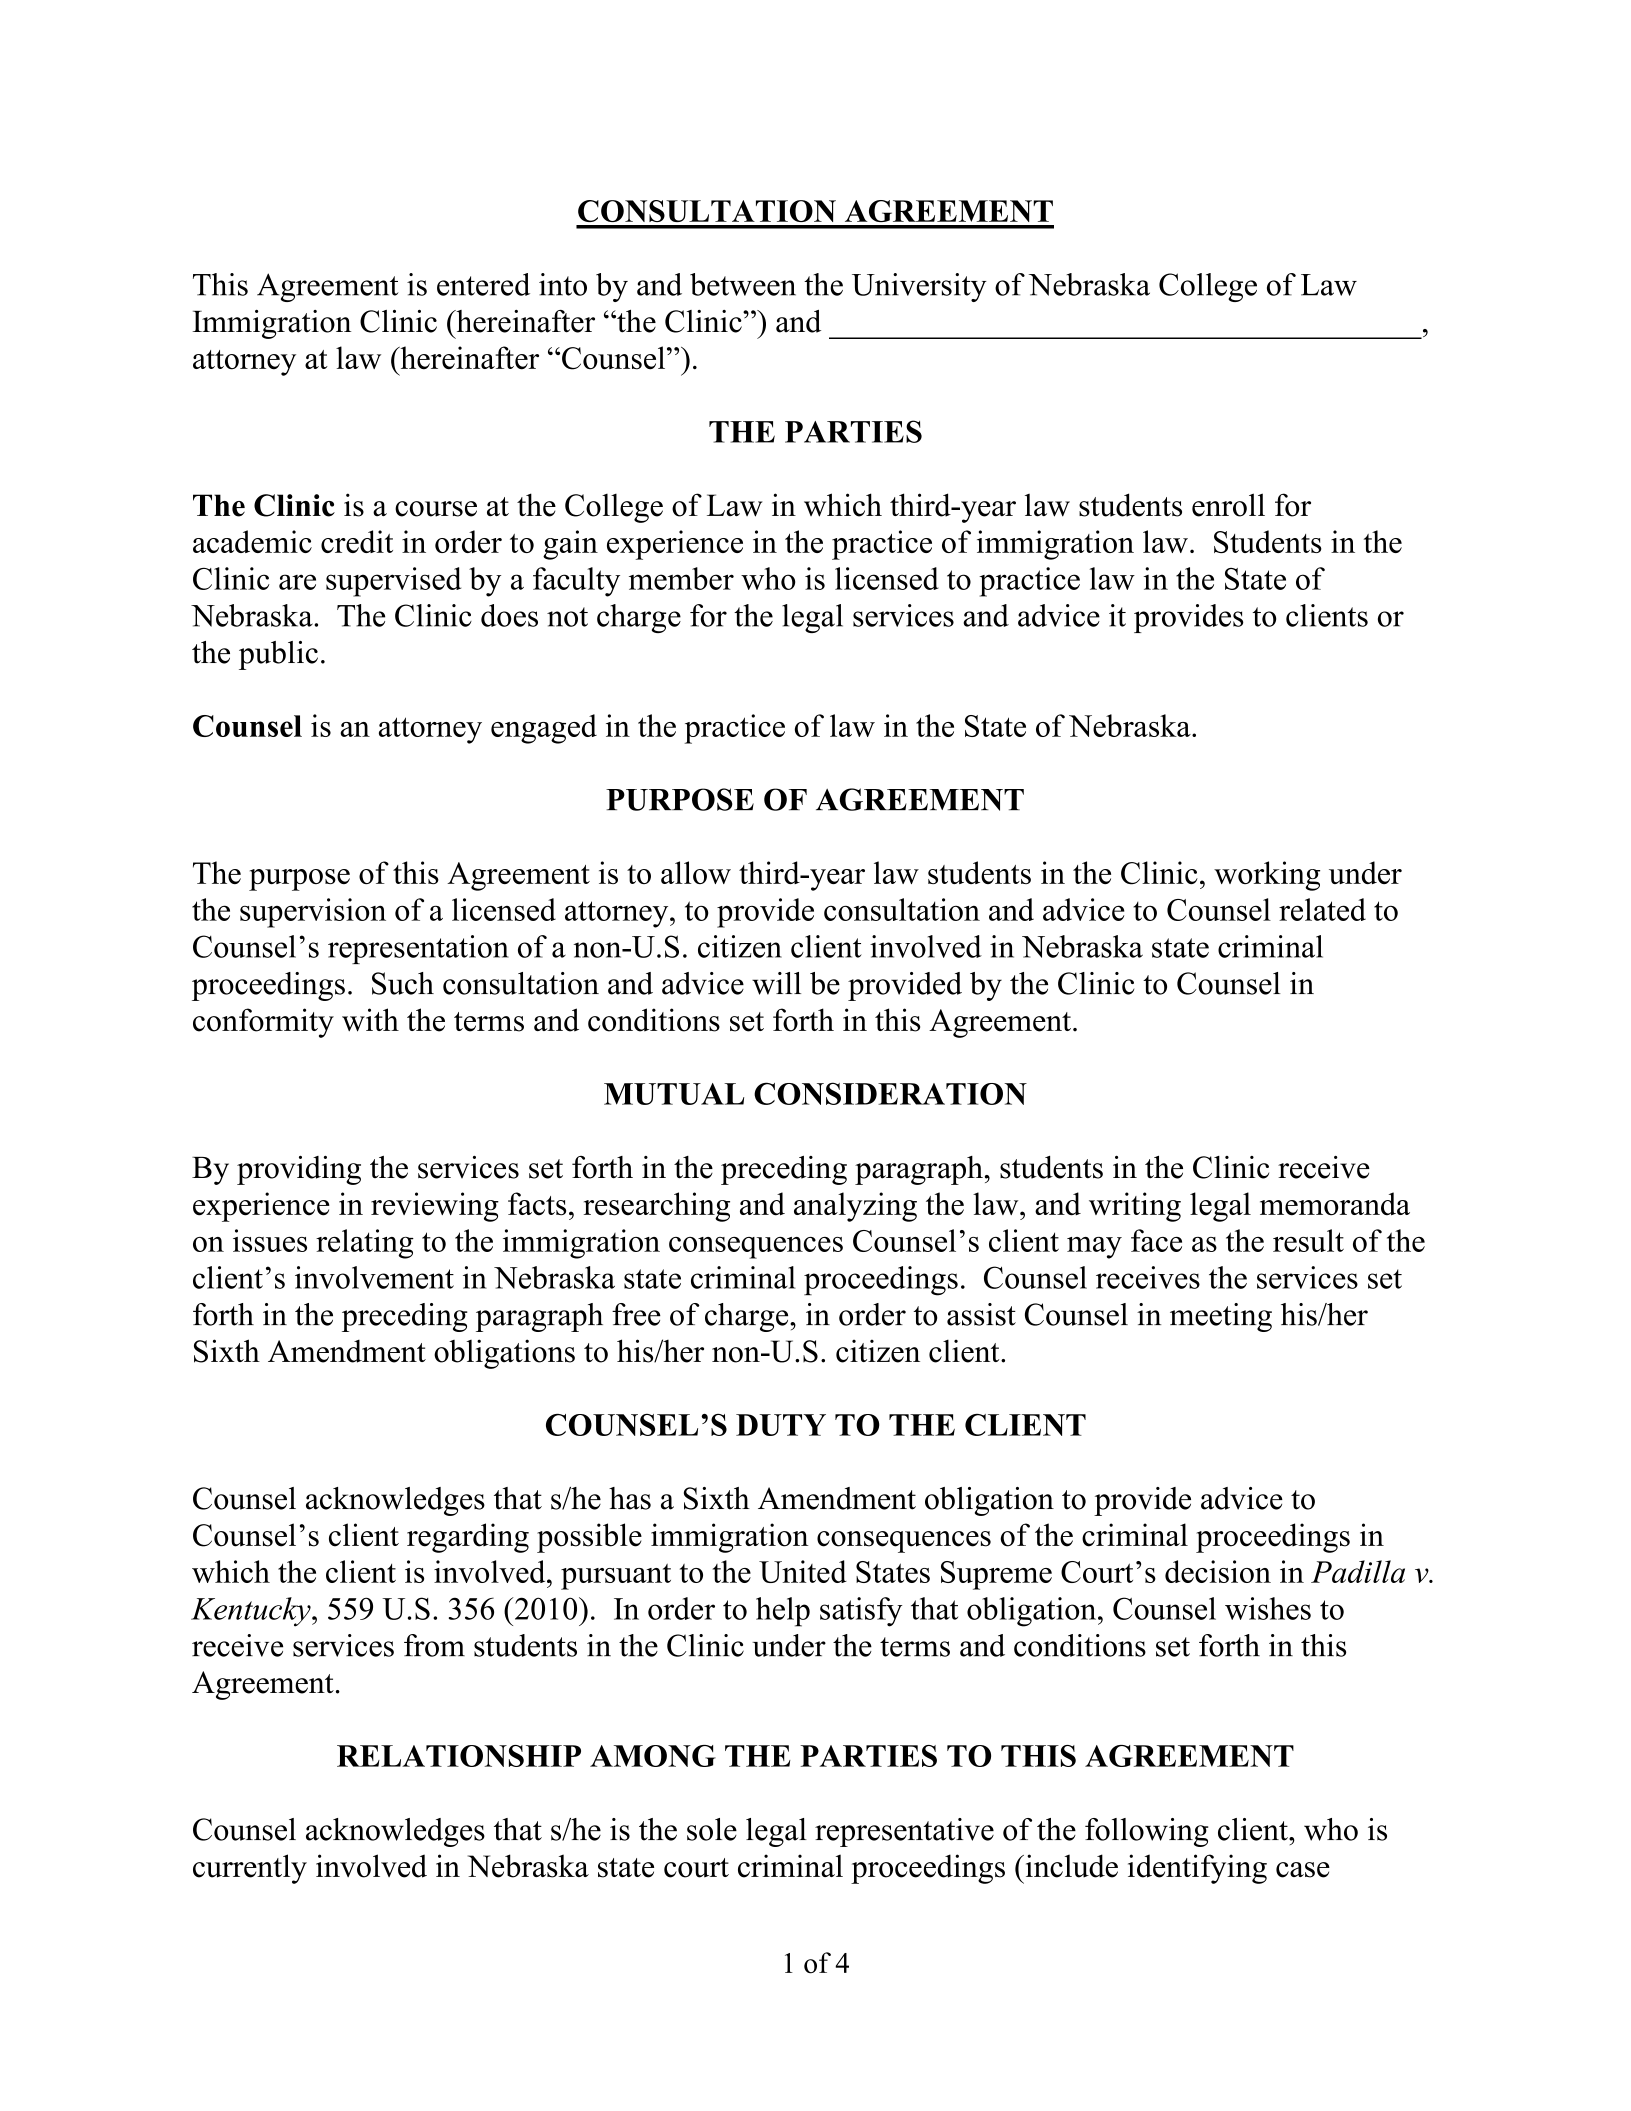 This screenshot has height=2111, width=1631. I want to click on working, so click(1267, 876).
